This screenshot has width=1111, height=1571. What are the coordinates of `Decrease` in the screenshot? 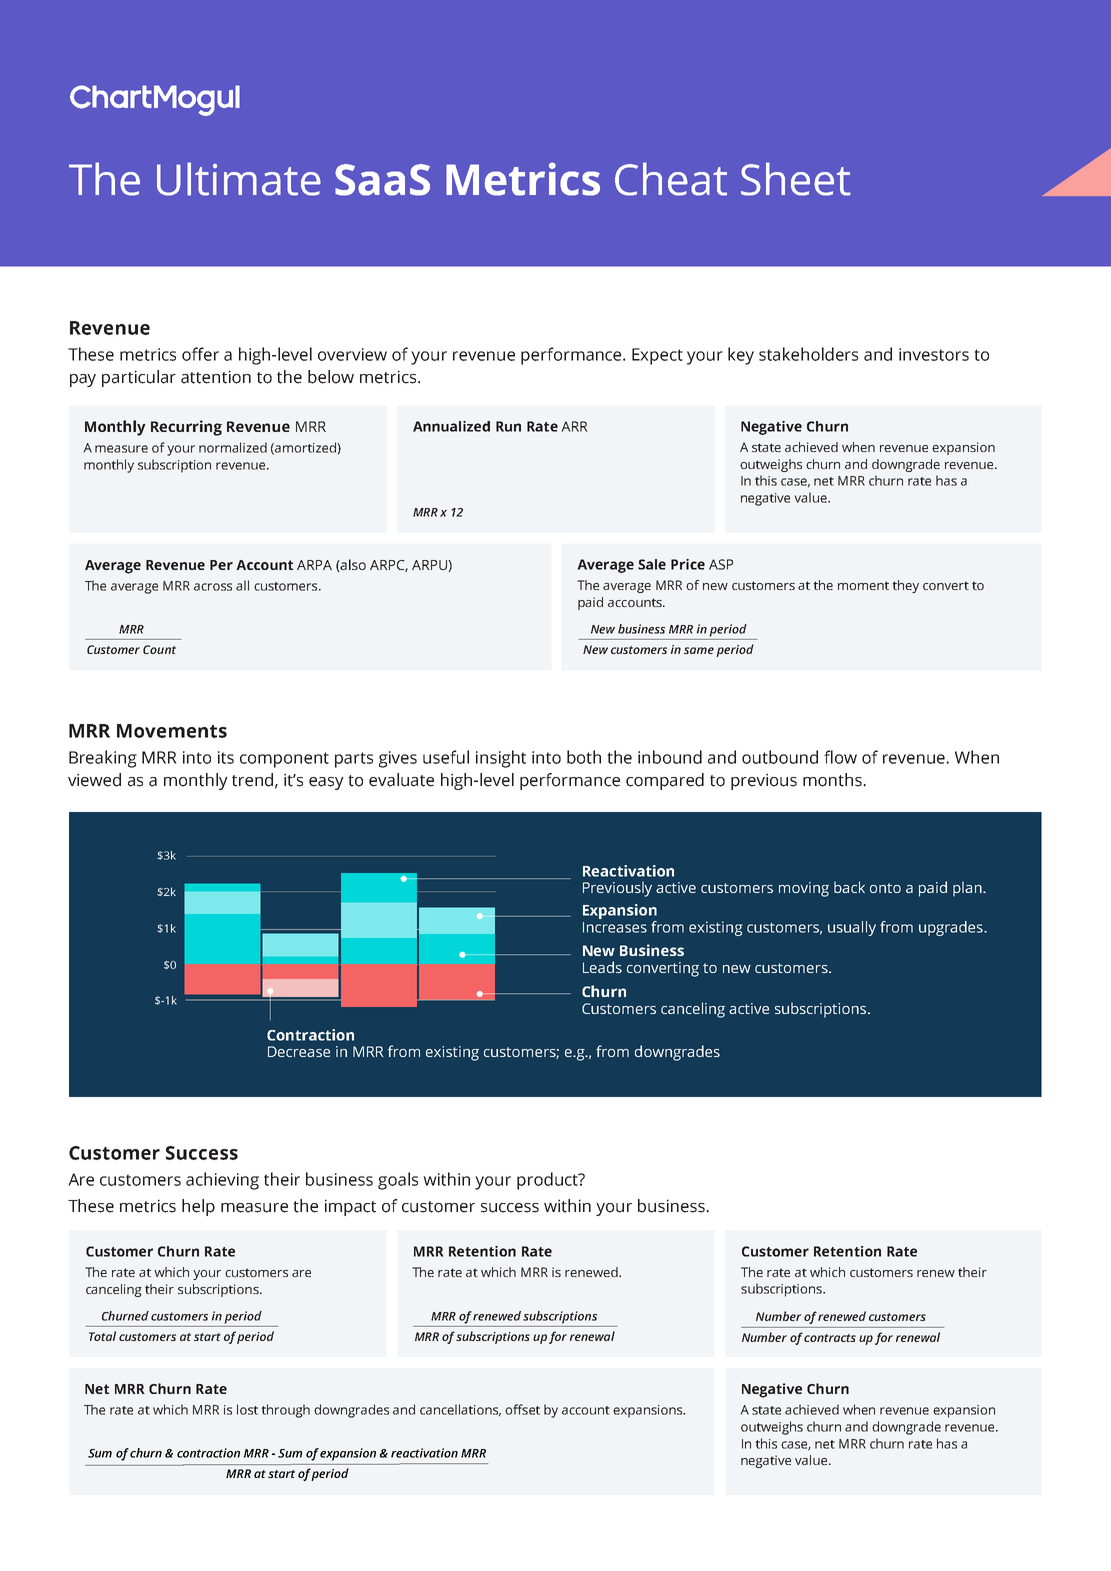 It's located at (299, 1051).
